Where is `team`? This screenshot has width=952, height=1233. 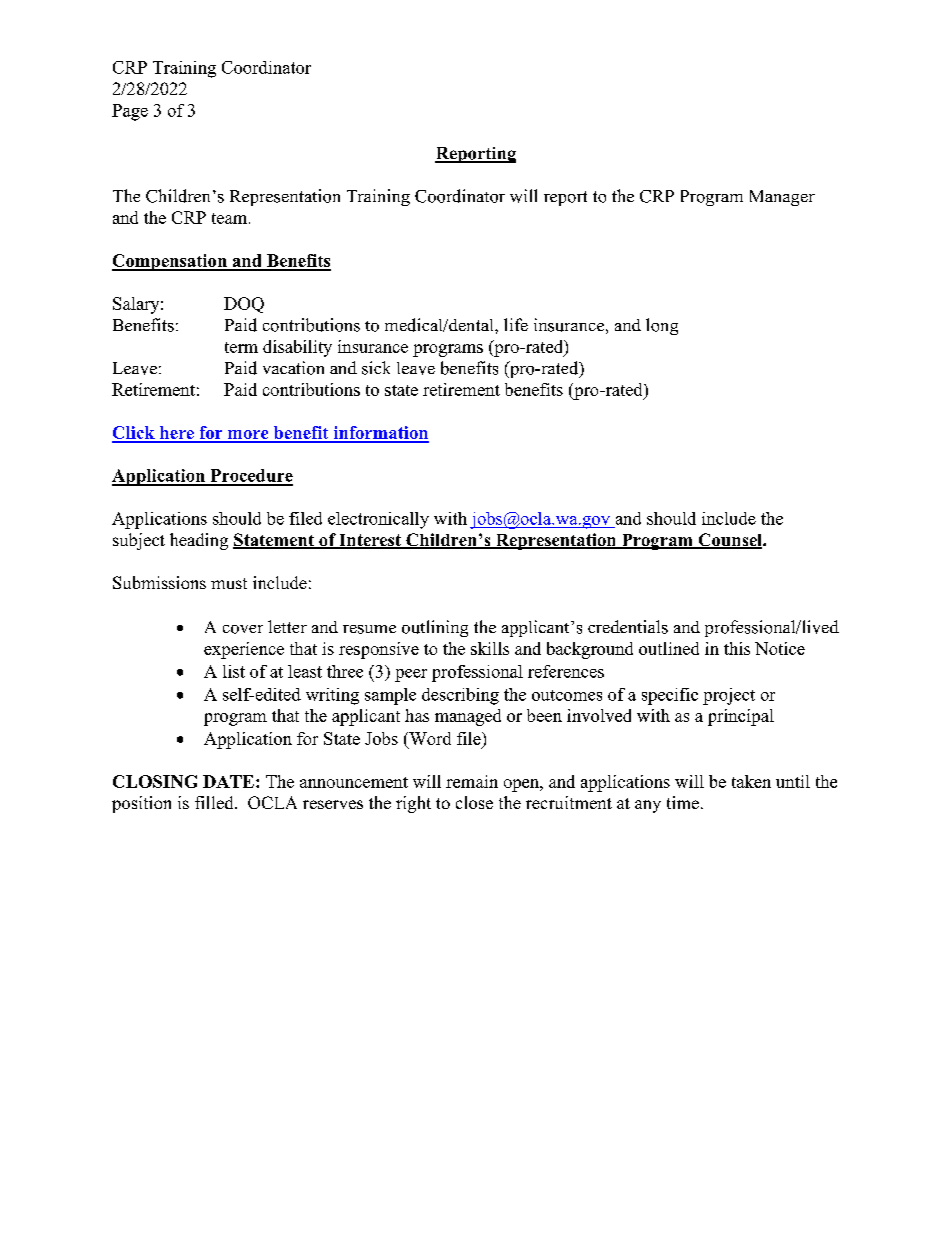 team is located at coordinates (231, 218).
